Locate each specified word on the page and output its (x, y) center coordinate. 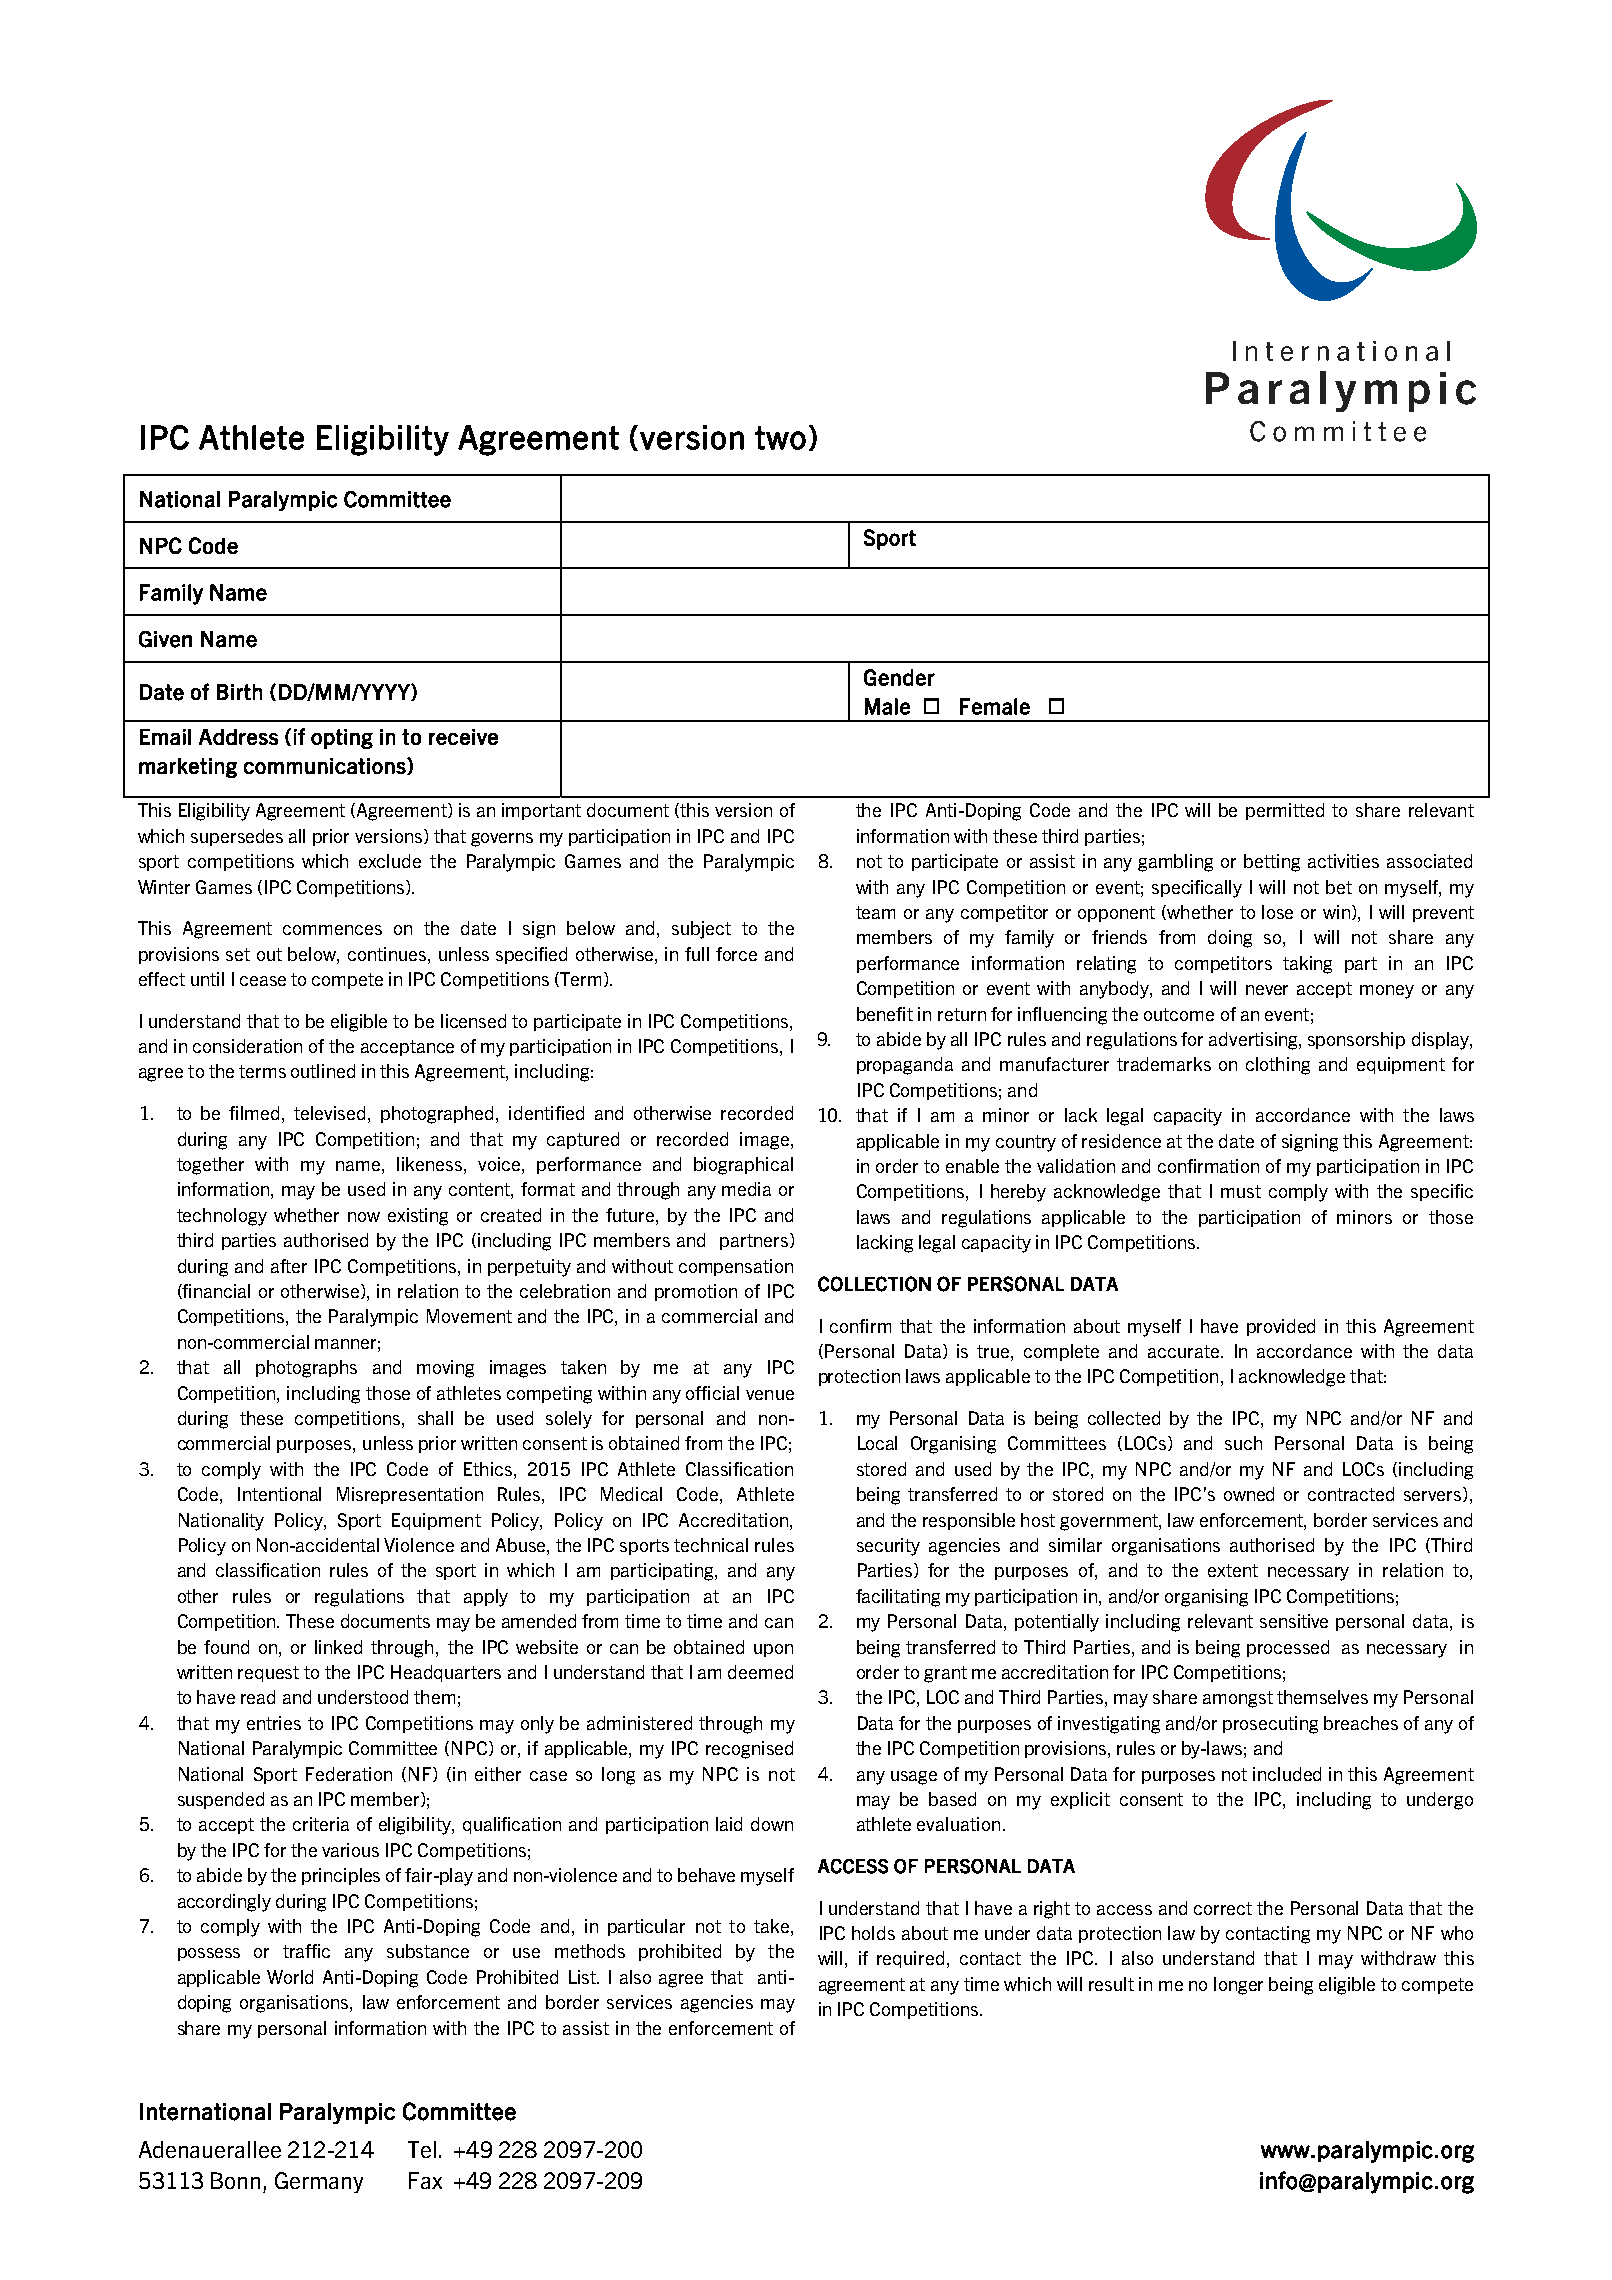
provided (1281, 1327)
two (780, 438)
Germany (319, 2182)
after (289, 1266)
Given (165, 639)
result (1111, 1984)
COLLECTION (874, 1284)
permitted (1285, 811)
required (910, 1959)
